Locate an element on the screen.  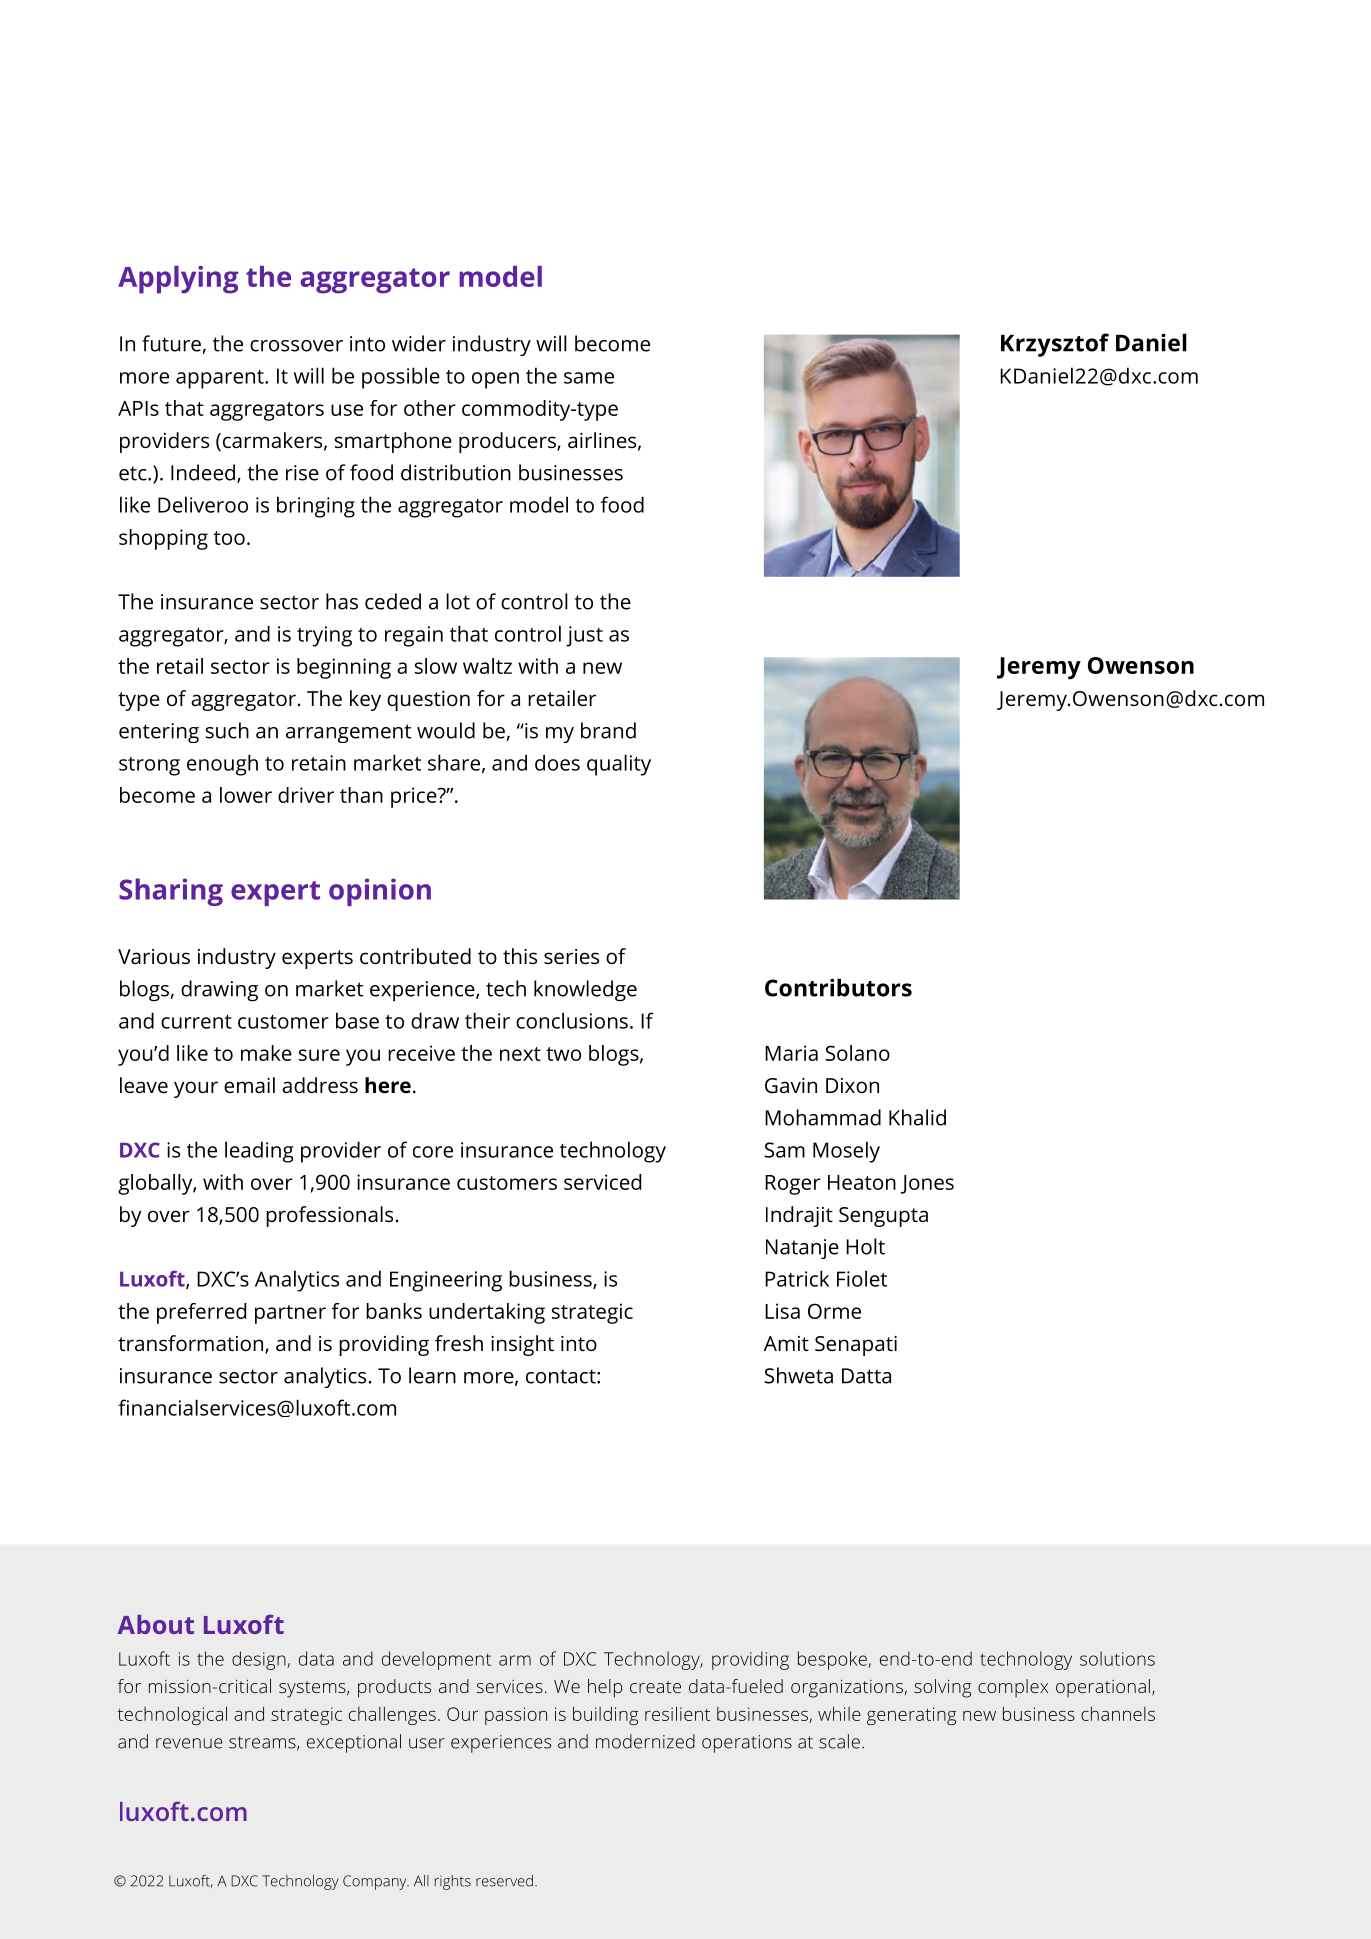
same is located at coordinates (589, 378).
